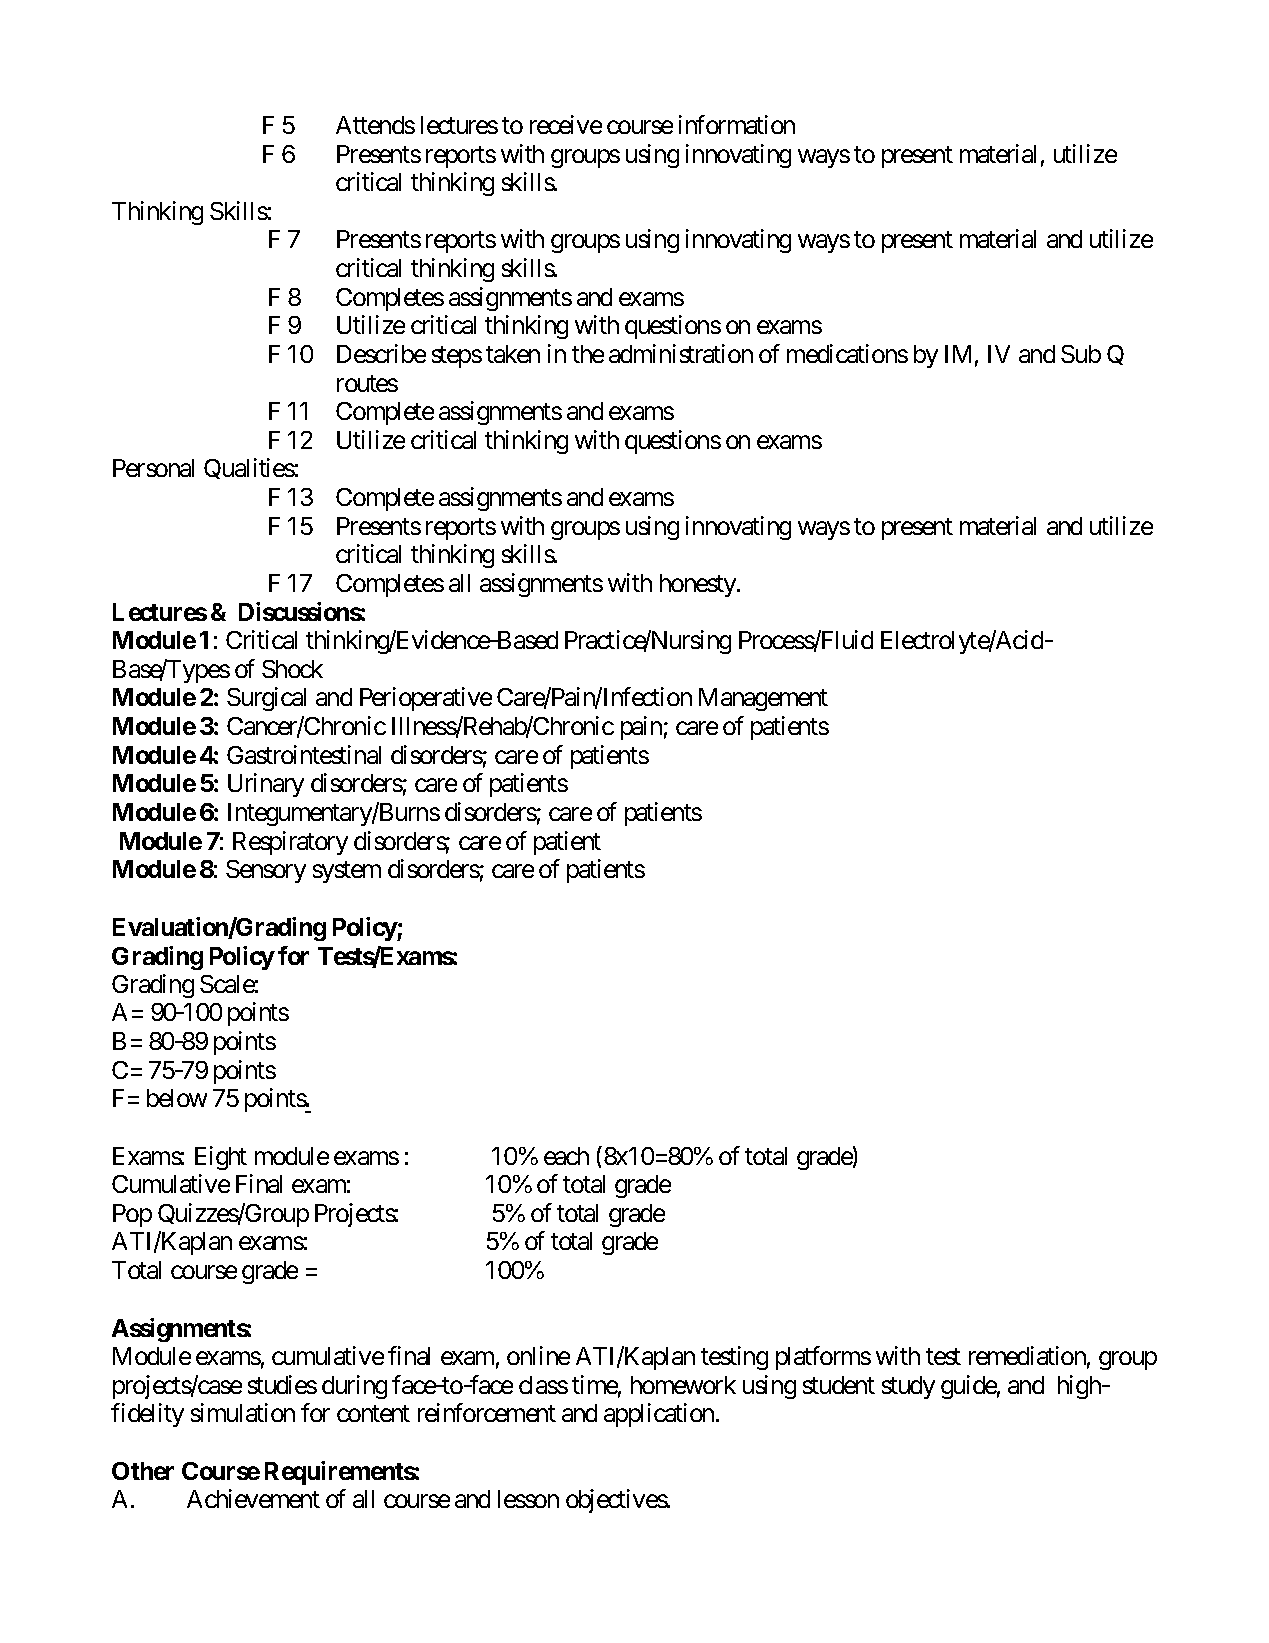 The width and height of the screenshot is (1269, 1643). I want to click on each, so click(566, 1156).
